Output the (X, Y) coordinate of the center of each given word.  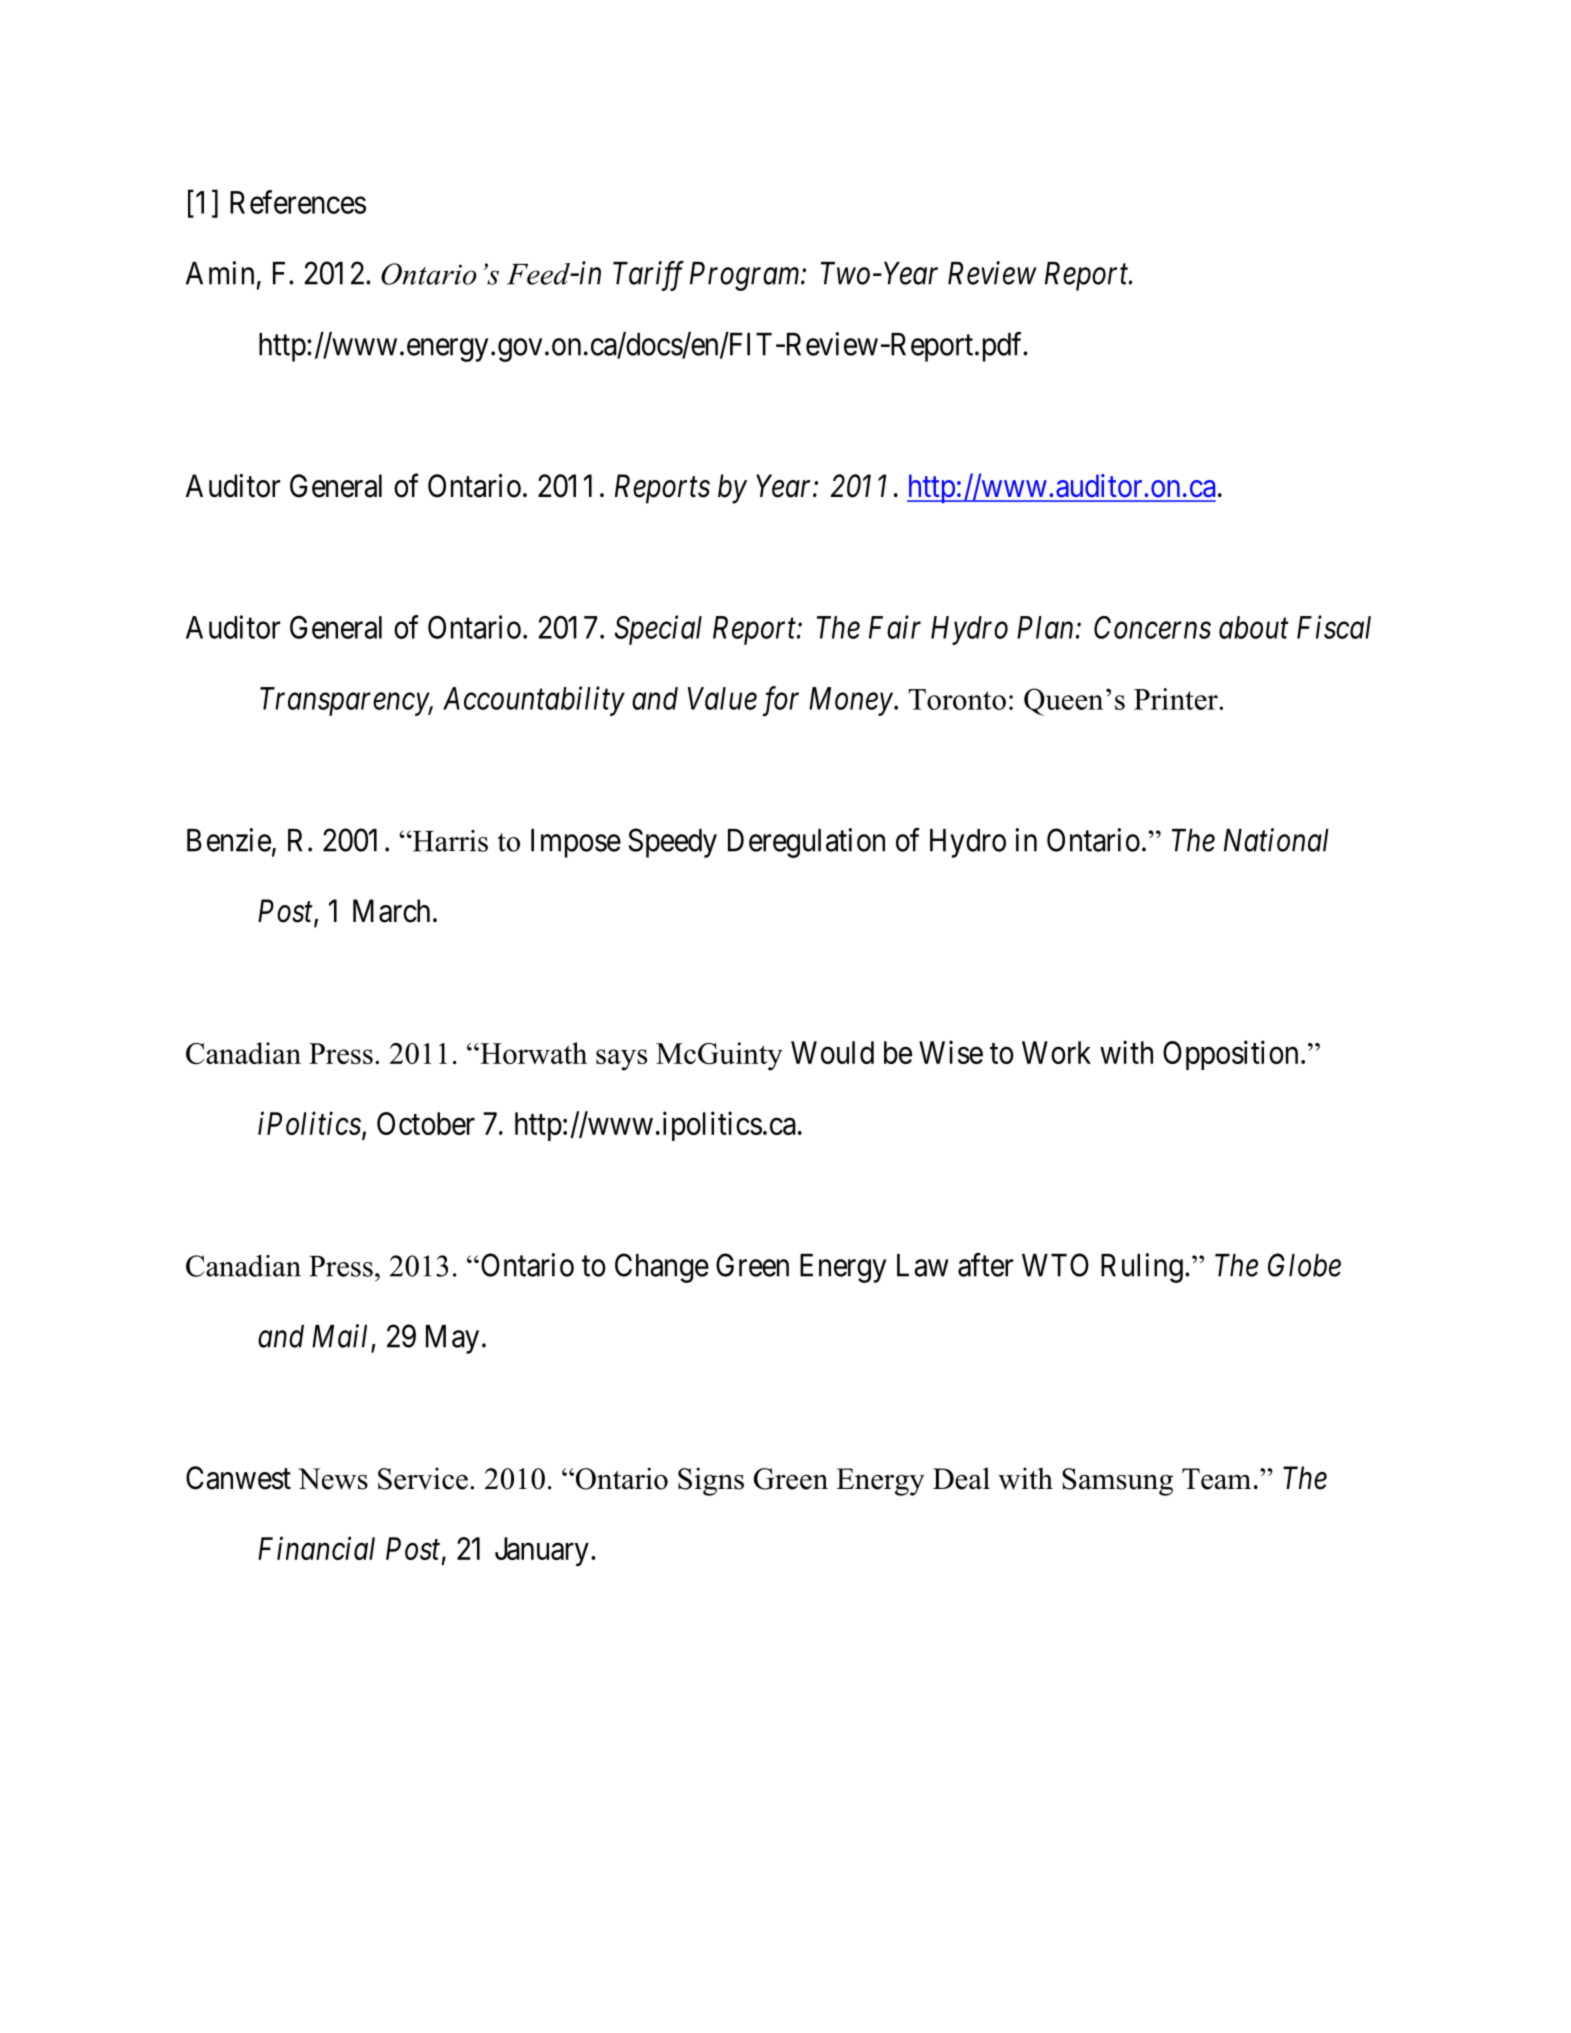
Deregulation (806, 843)
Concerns (1152, 627)
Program (746, 276)
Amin (220, 273)
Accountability (534, 701)
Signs (711, 1481)
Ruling (1142, 1268)
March (391, 911)
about (1254, 627)
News (333, 1479)
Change (662, 1268)
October (426, 1123)
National (1276, 840)
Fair (895, 627)
